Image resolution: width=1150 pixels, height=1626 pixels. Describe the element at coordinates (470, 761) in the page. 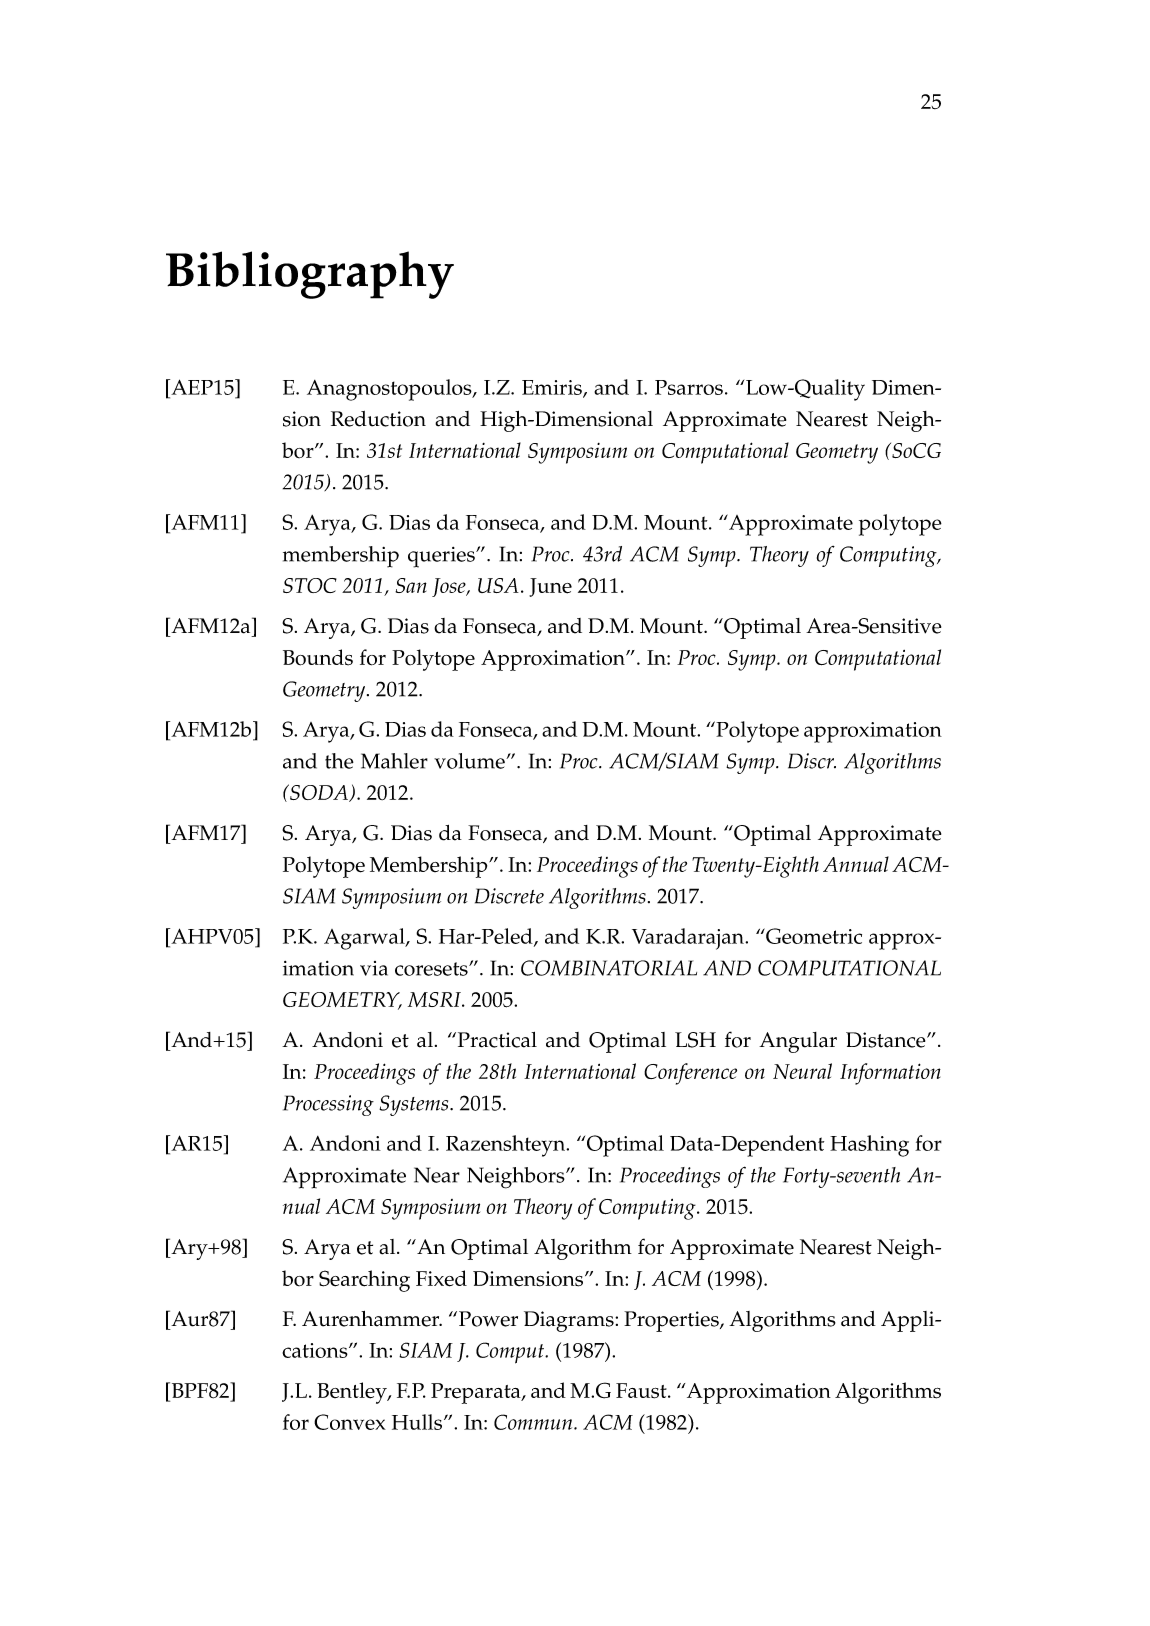

I see `volume` at that location.
